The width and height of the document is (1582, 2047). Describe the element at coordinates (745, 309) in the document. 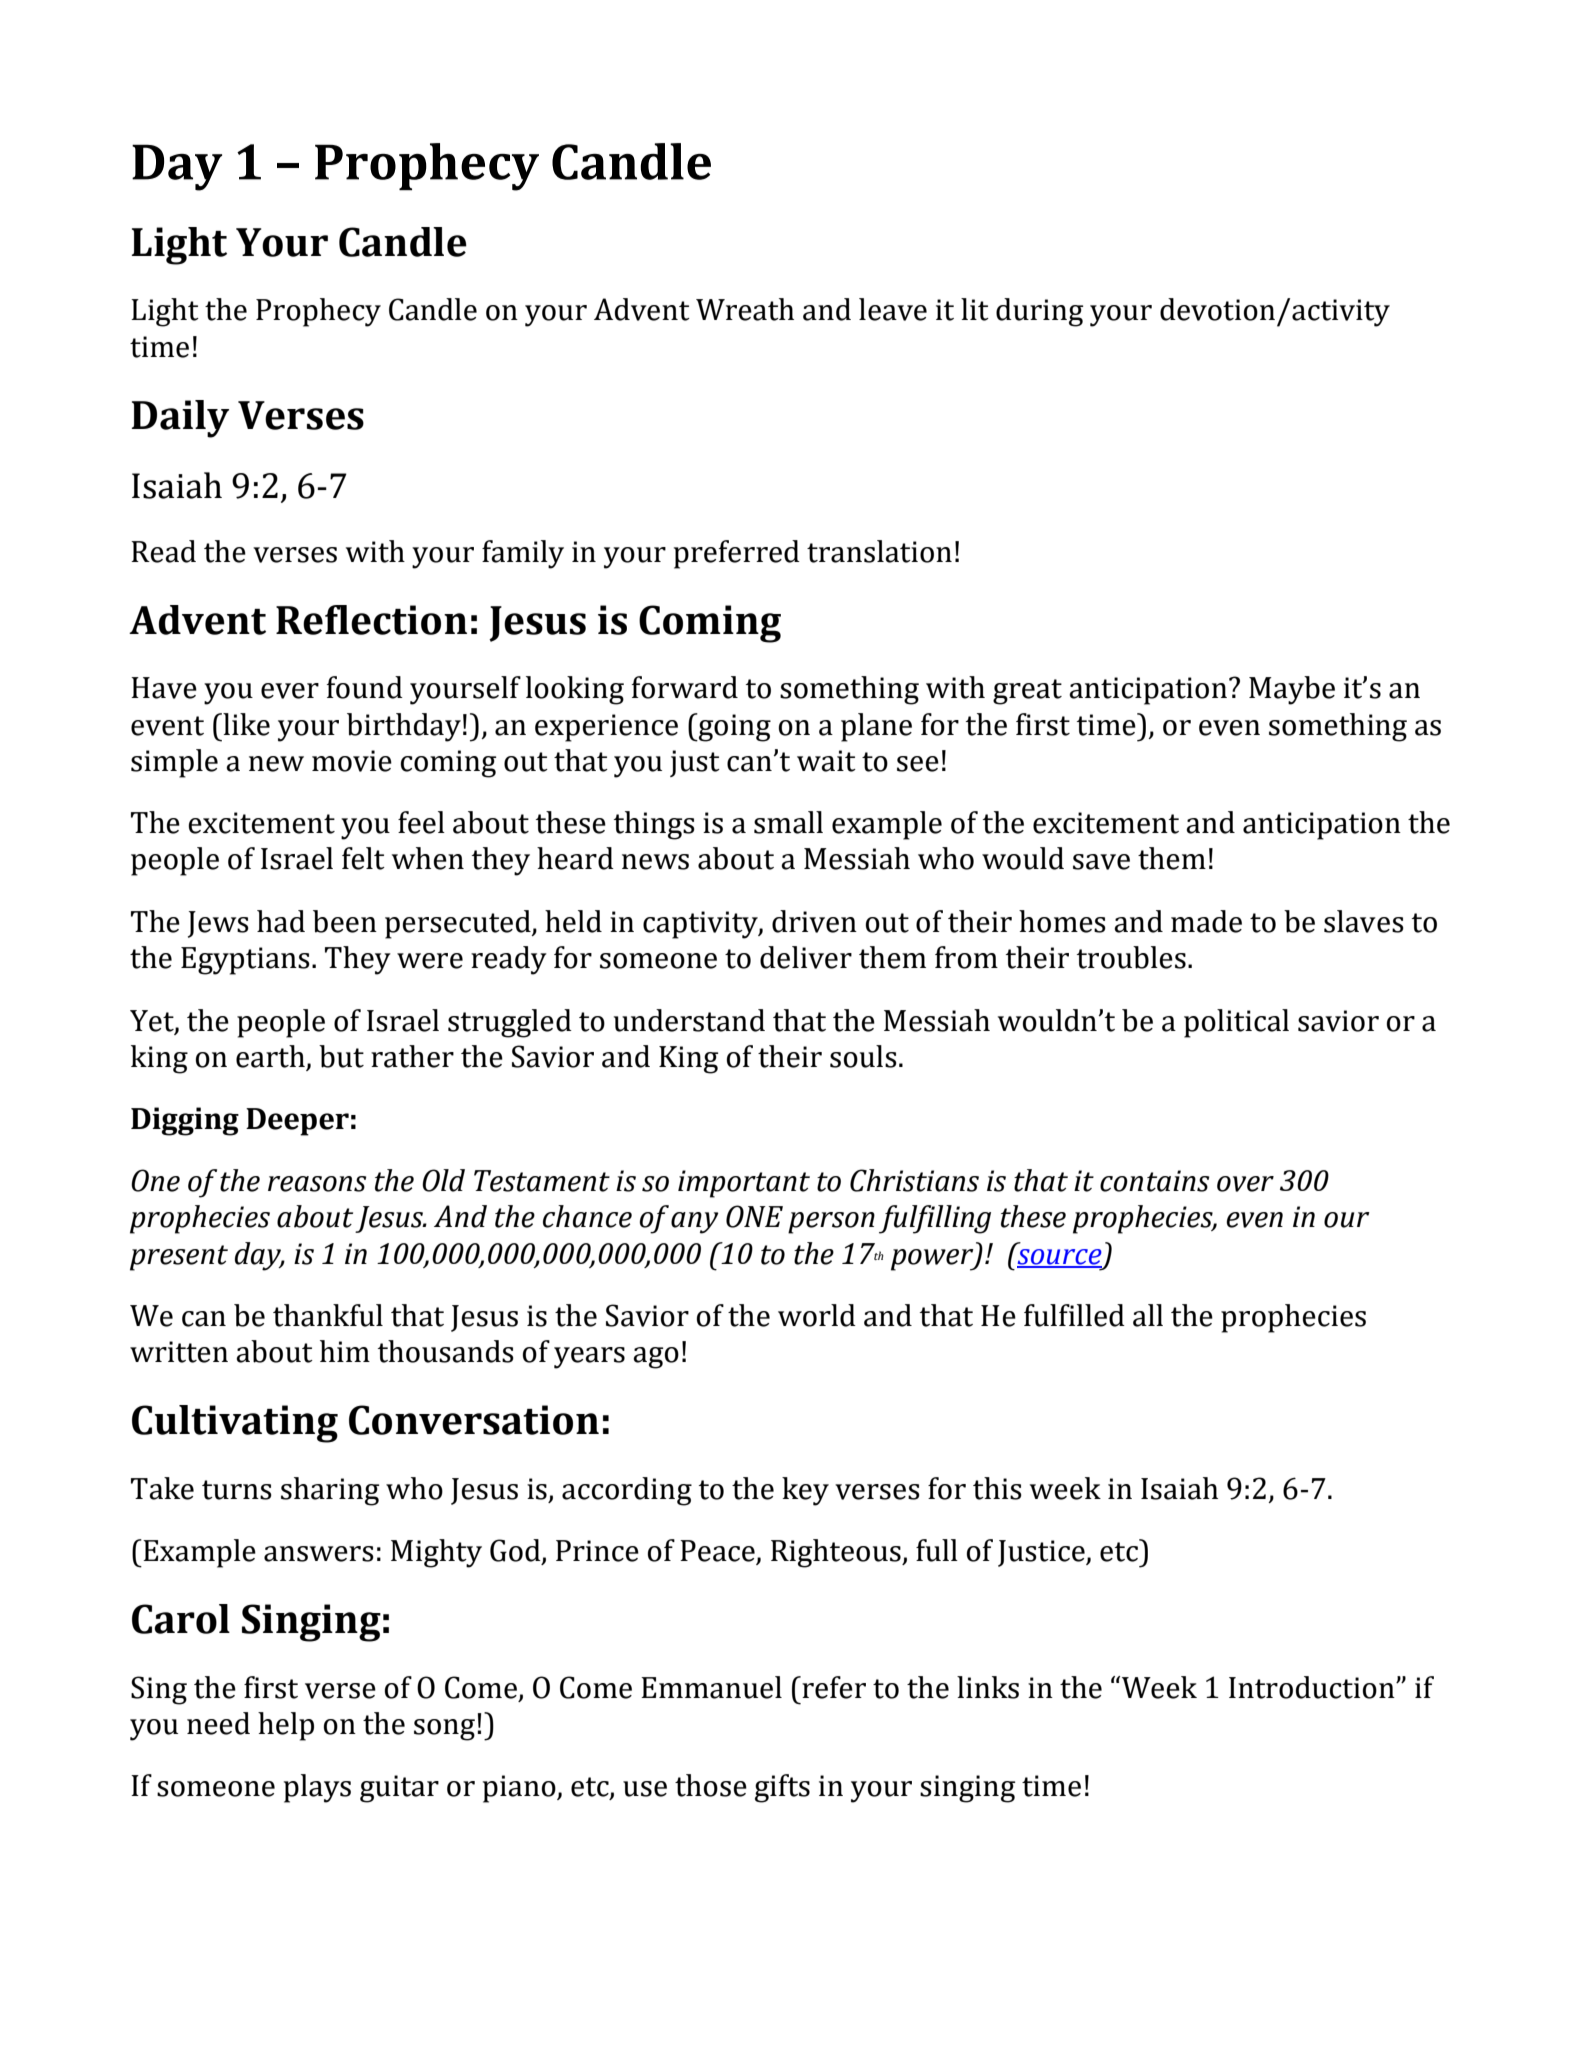

I see `Wreath` at that location.
